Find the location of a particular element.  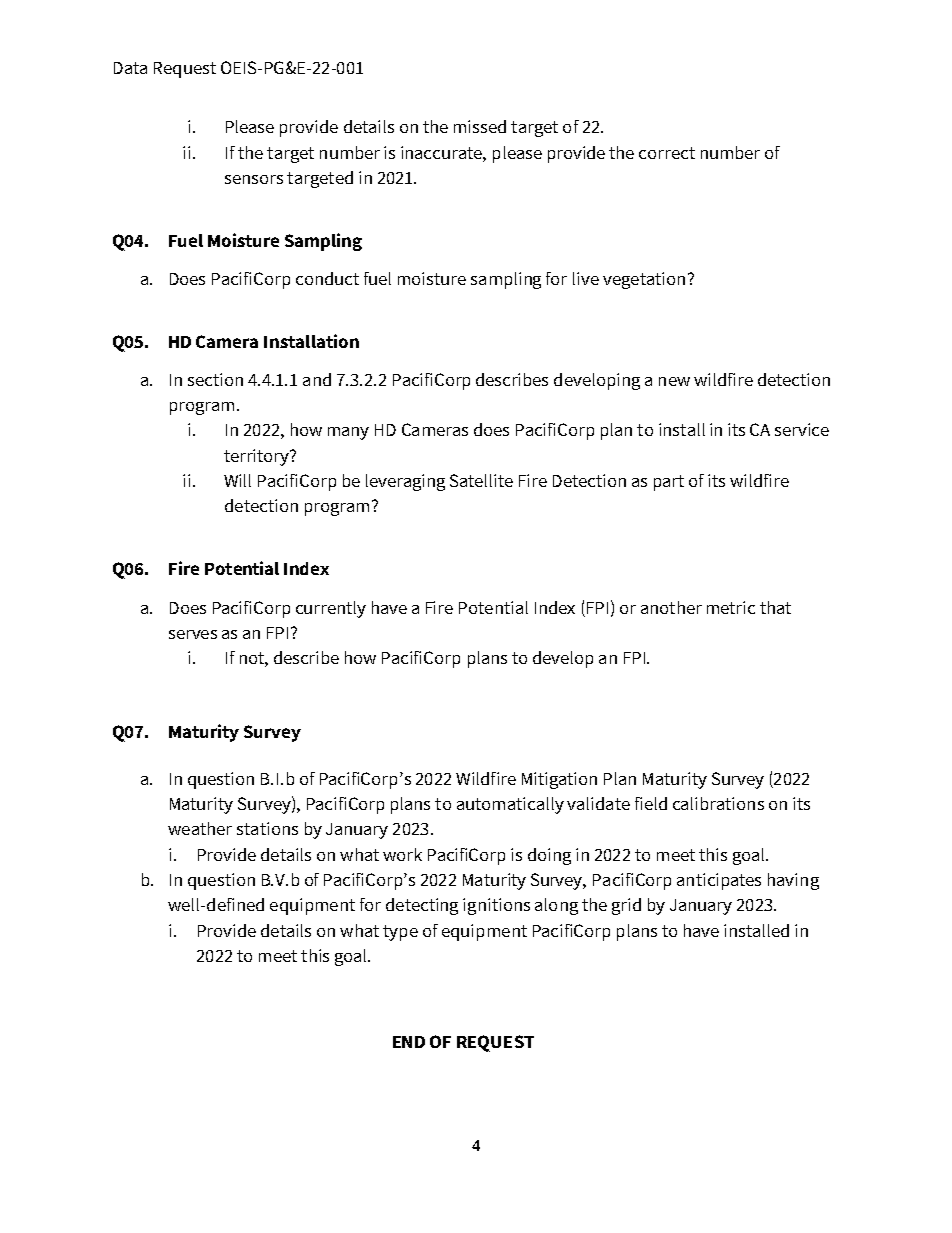

type is located at coordinates (400, 933).
